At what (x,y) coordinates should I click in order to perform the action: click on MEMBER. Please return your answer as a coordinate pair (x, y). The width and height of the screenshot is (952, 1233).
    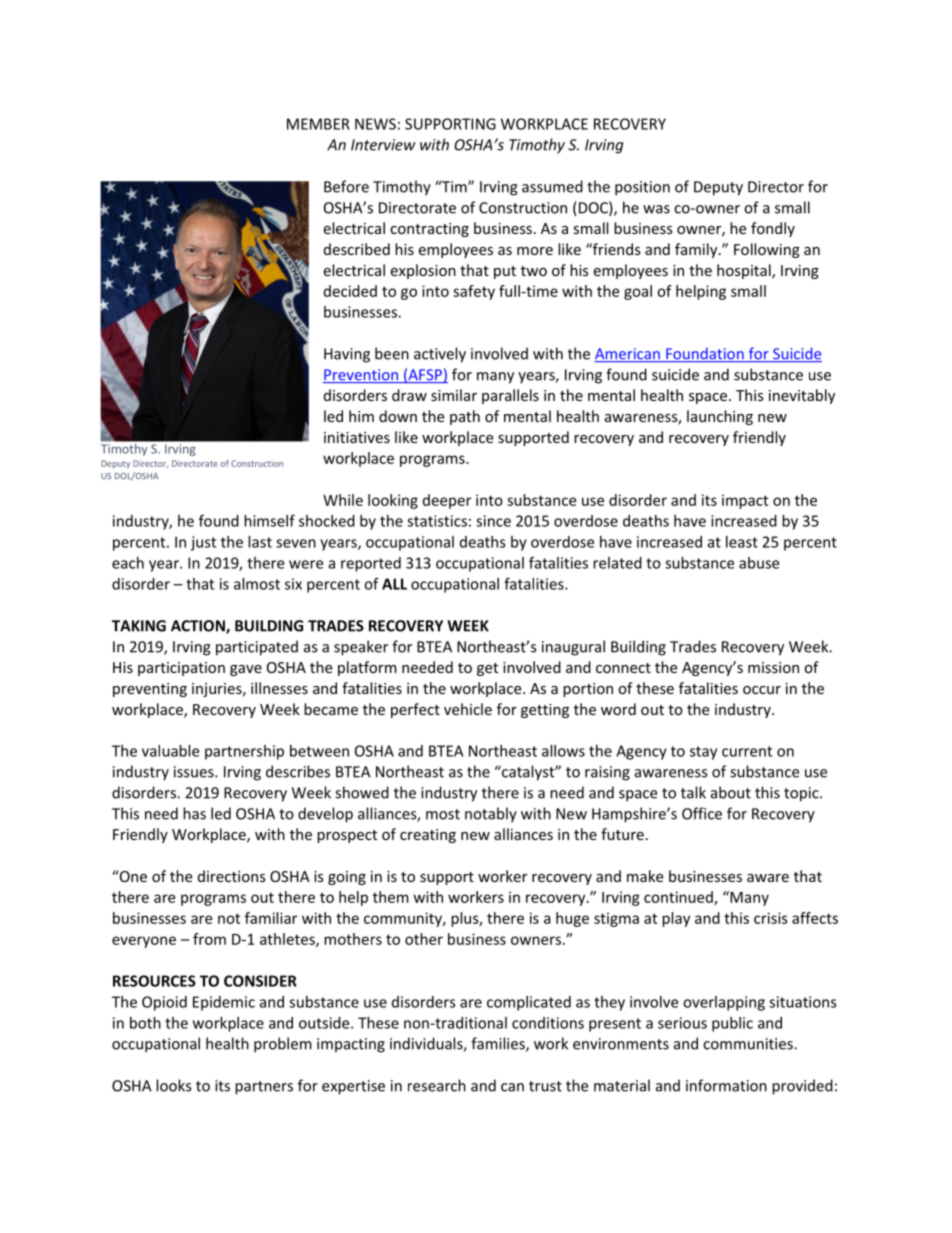
    Looking at the image, I should click on (318, 124).
